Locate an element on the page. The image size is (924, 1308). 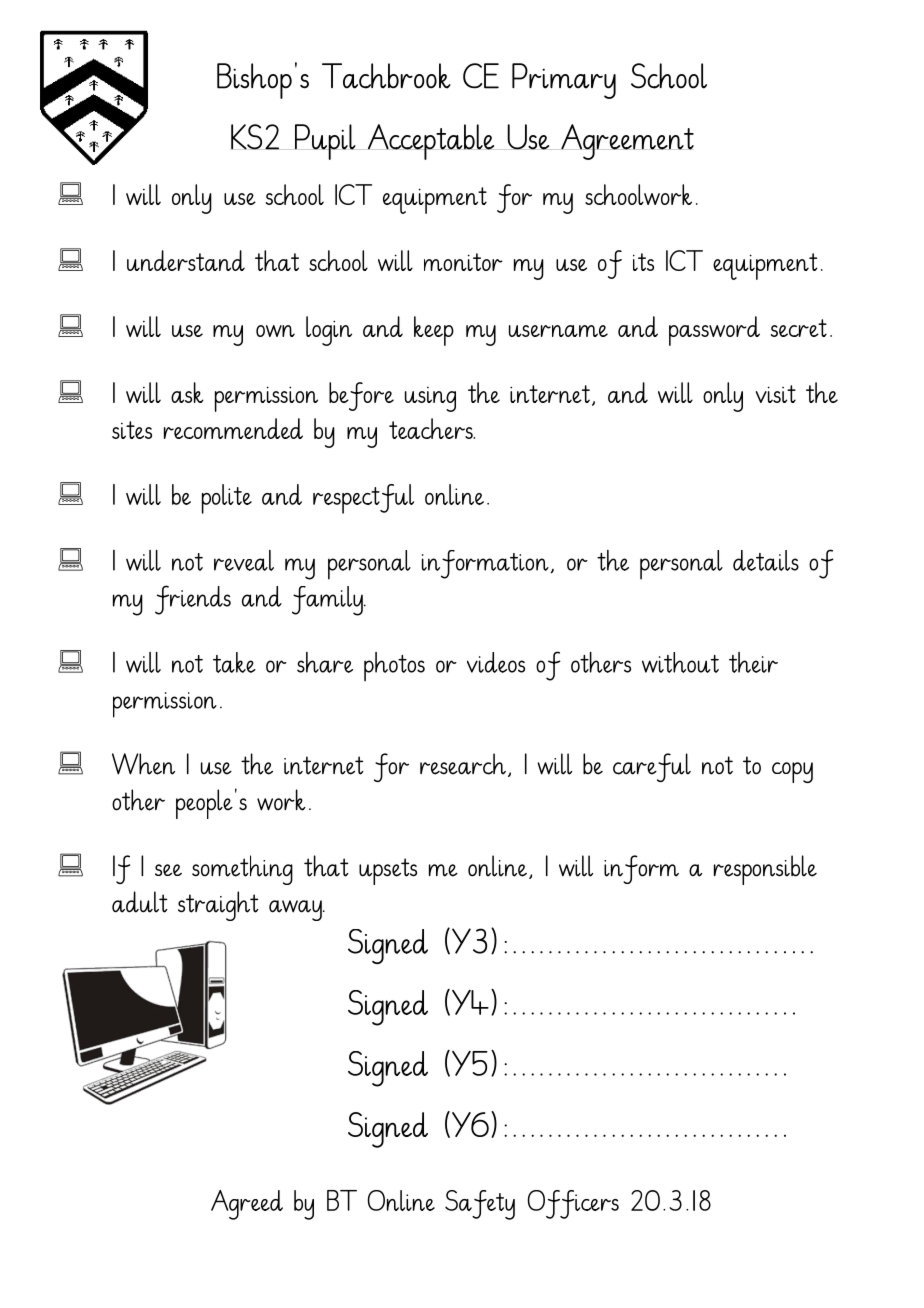
Agreed is located at coordinates (247, 1205).
